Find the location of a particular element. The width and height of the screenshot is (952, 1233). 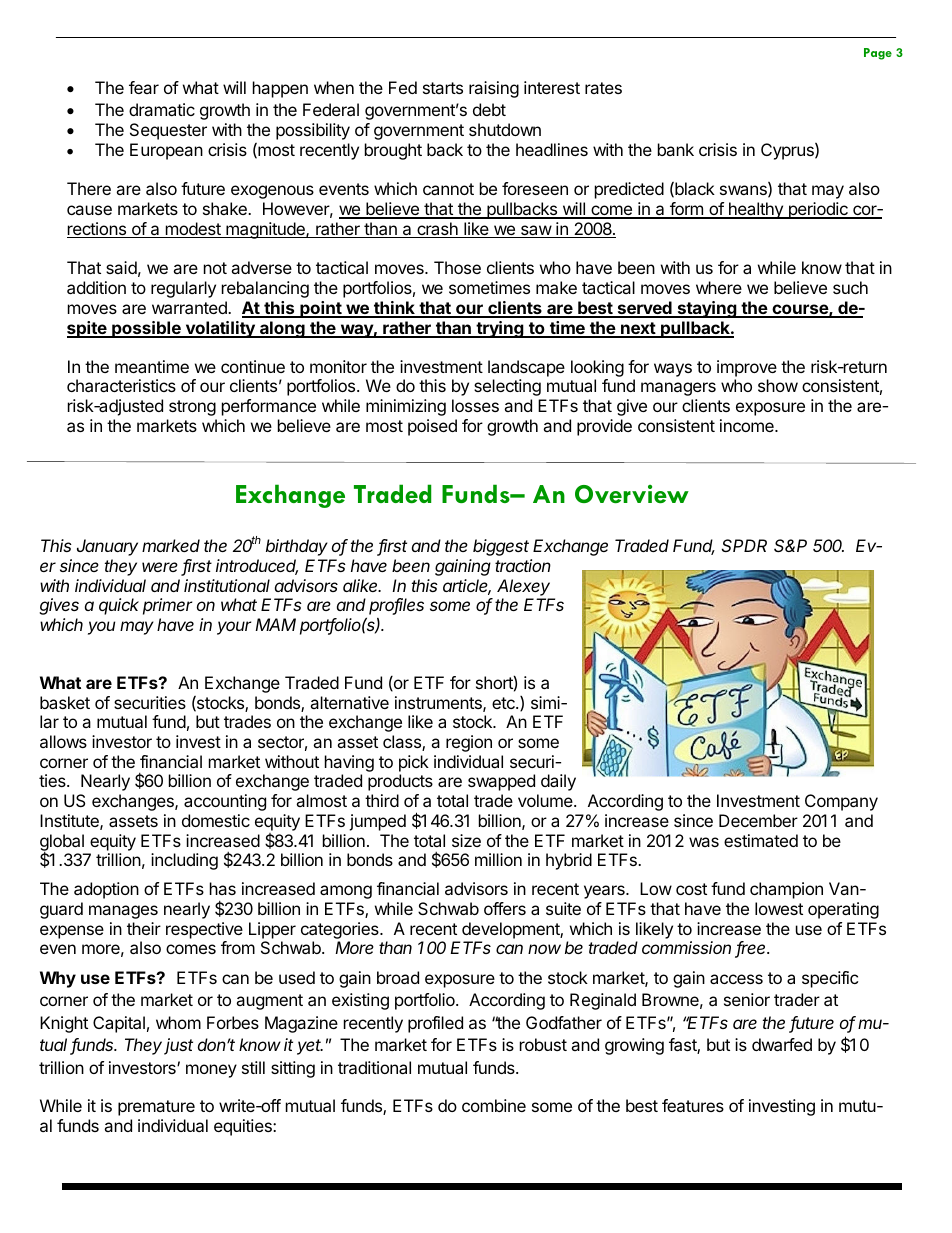

Page is located at coordinates (878, 54).
